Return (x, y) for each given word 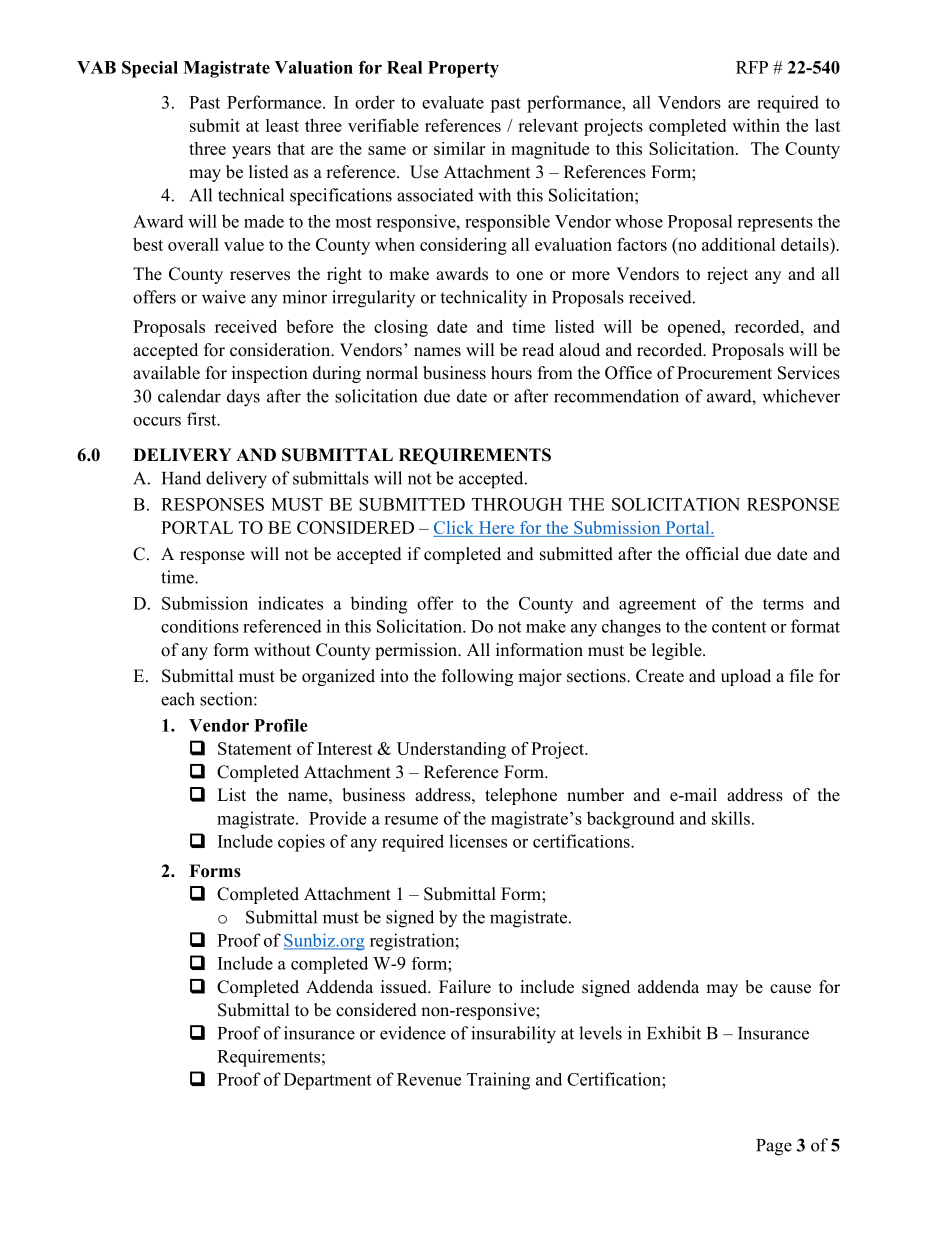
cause (790, 989)
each (178, 699)
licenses (478, 841)
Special (150, 69)
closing (401, 328)
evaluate (453, 102)
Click (454, 527)
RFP (752, 67)
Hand (181, 478)
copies (301, 843)
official (712, 554)
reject (727, 275)
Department (327, 1081)
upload (746, 677)
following (477, 677)
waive (224, 297)
